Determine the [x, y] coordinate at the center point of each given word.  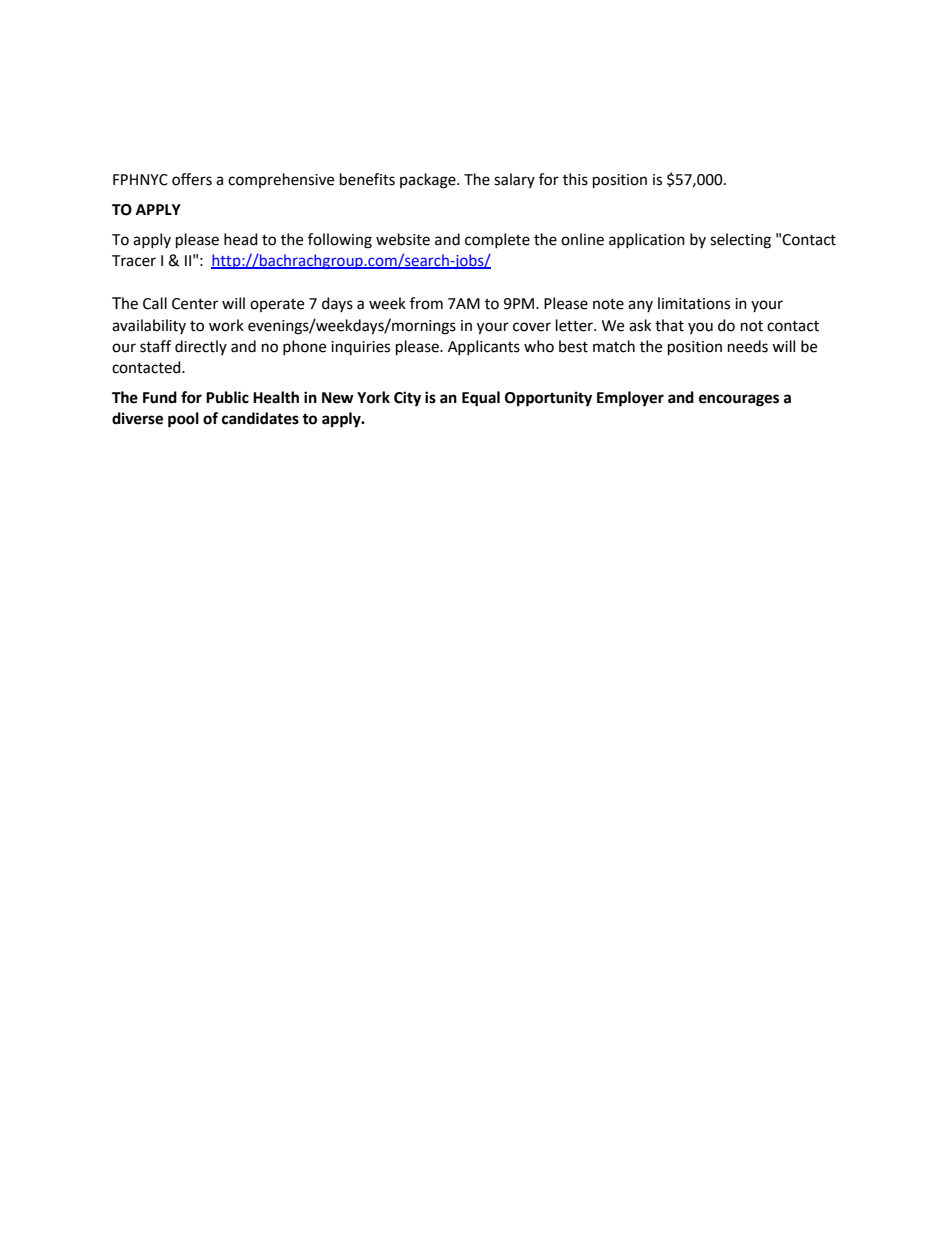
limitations [694, 303]
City [407, 399]
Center [195, 304]
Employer [630, 399]
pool [183, 420]
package [429, 181]
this [575, 179]
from [426, 303]
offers [192, 179]
